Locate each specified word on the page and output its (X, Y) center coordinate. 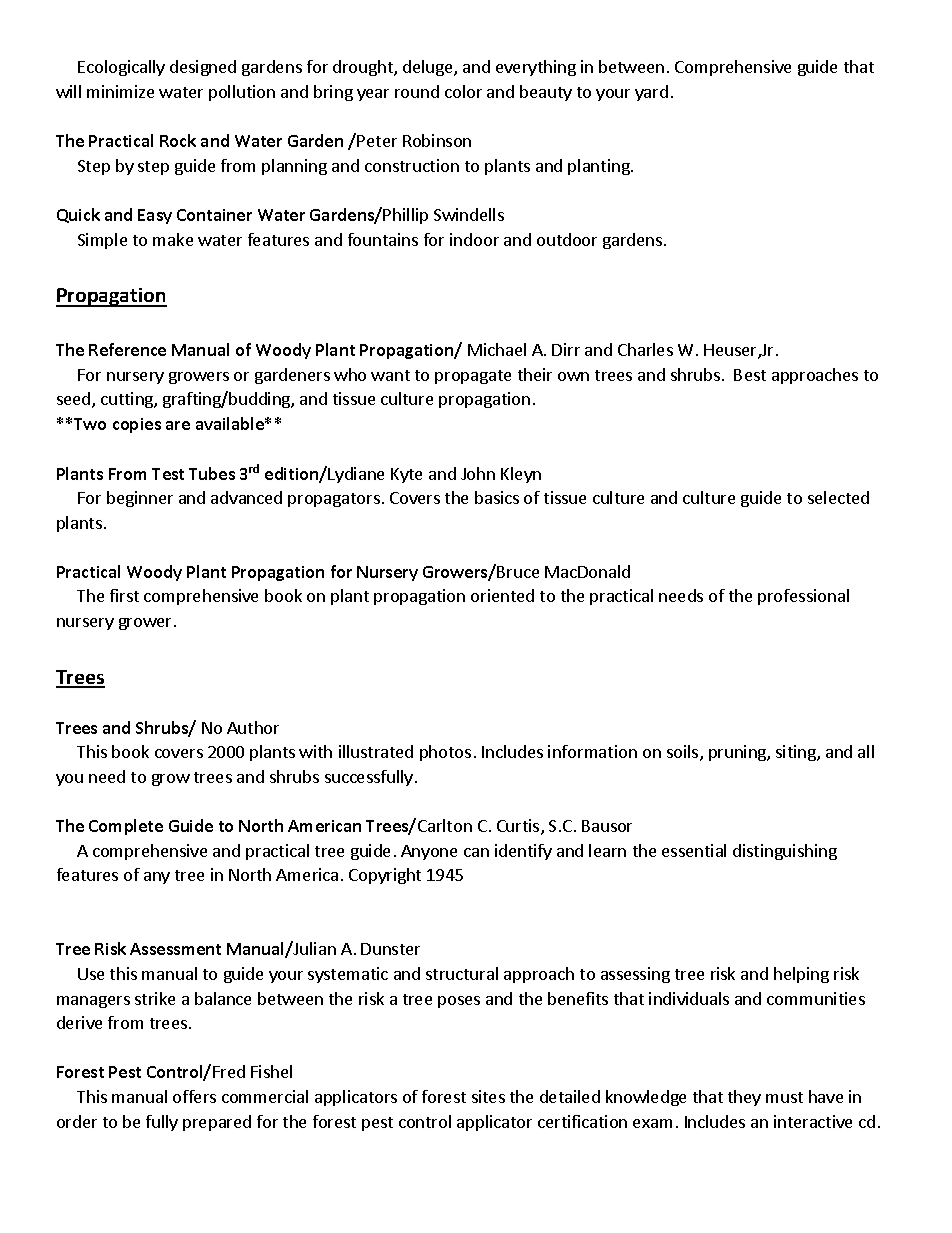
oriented (502, 595)
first (124, 595)
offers (194, 1096)
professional (803, 597)
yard (651, 93)
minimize (120, 91)
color (463, 91)
